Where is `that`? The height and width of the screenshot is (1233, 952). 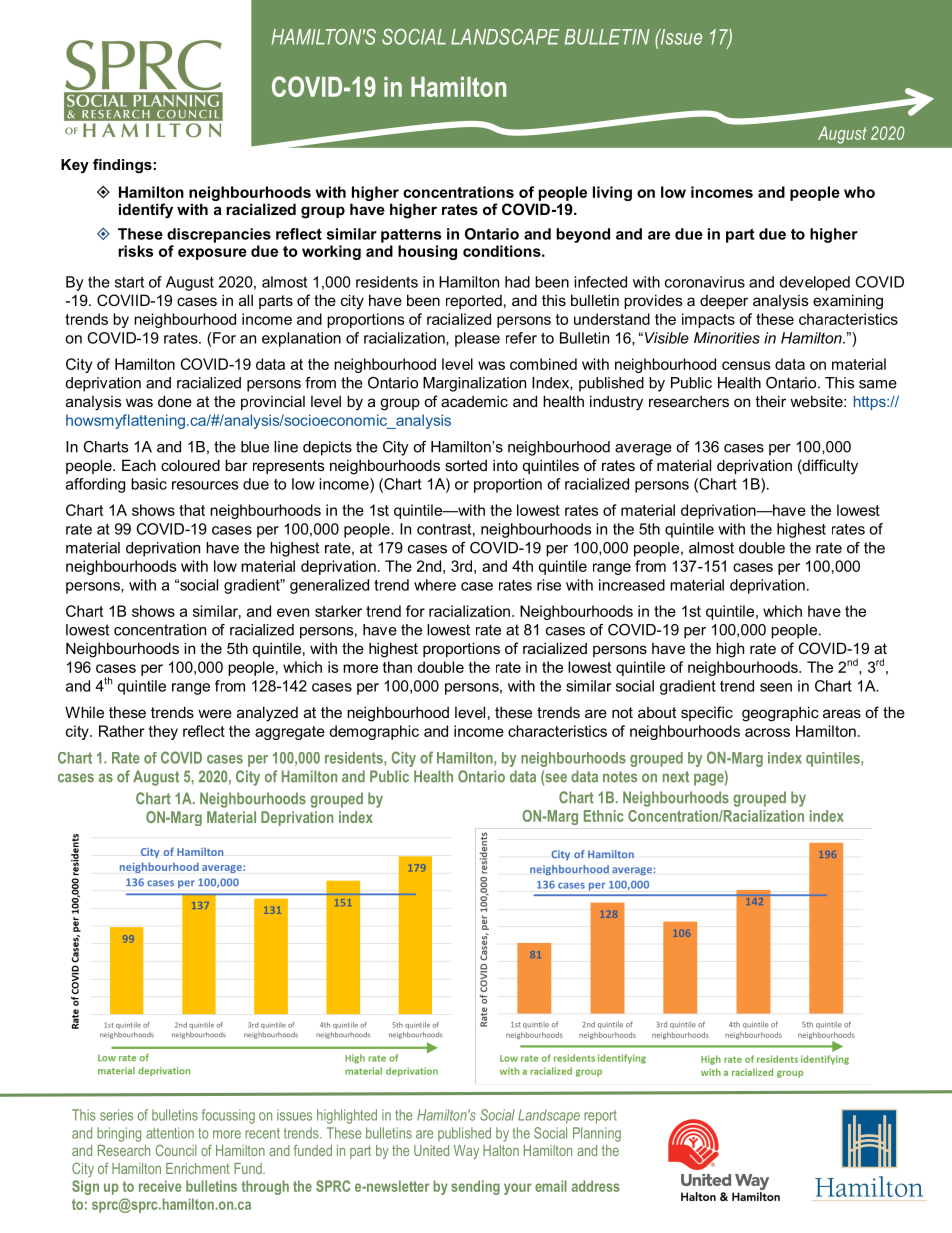 that is located at coordinates (192, 510).
